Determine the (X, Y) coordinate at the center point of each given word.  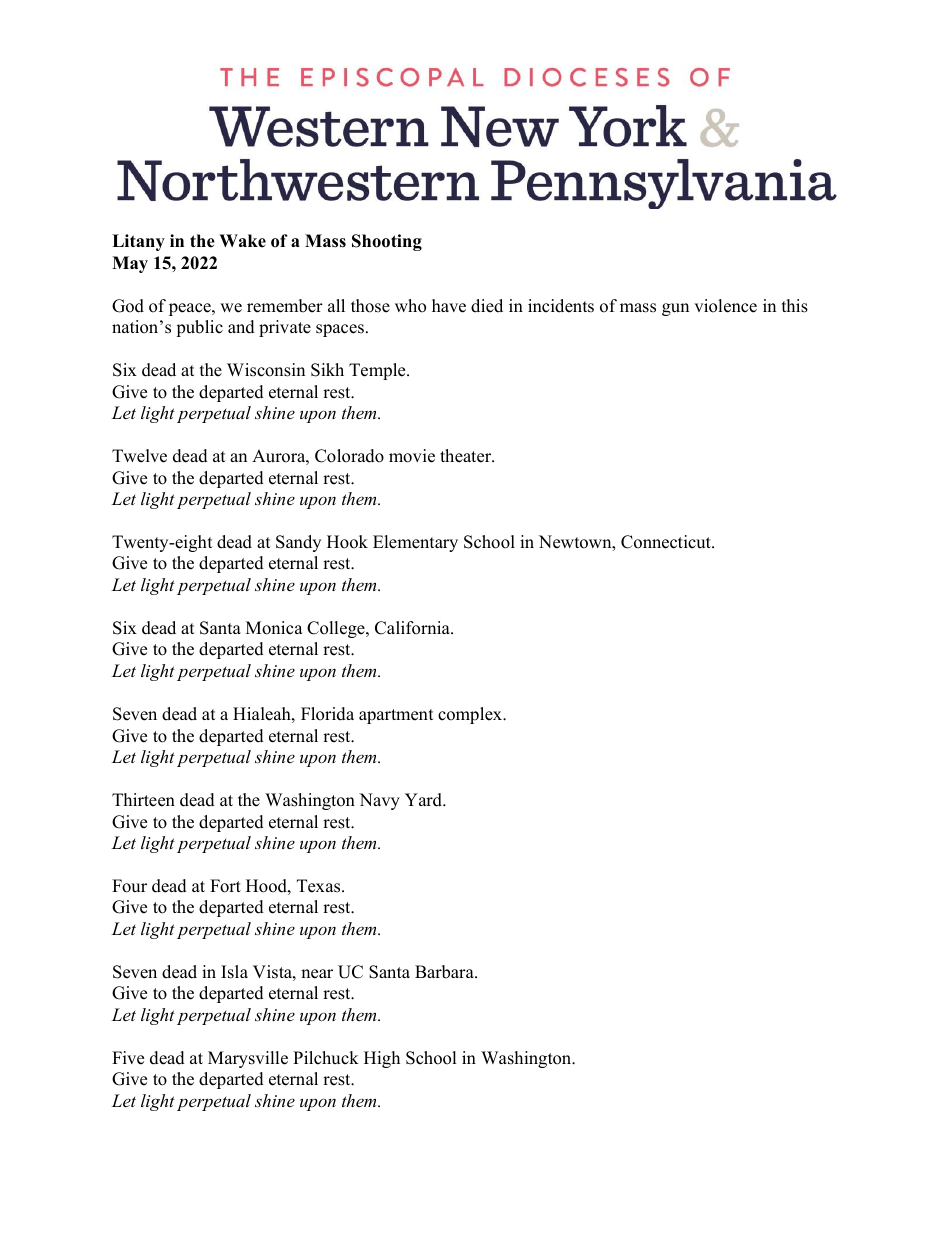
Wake (242, 241)
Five (128, 1058)
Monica (274, 628)
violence (725, 306)
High (382, 1059)
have (449, 306)
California (413, 628)
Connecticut (667, 542)
